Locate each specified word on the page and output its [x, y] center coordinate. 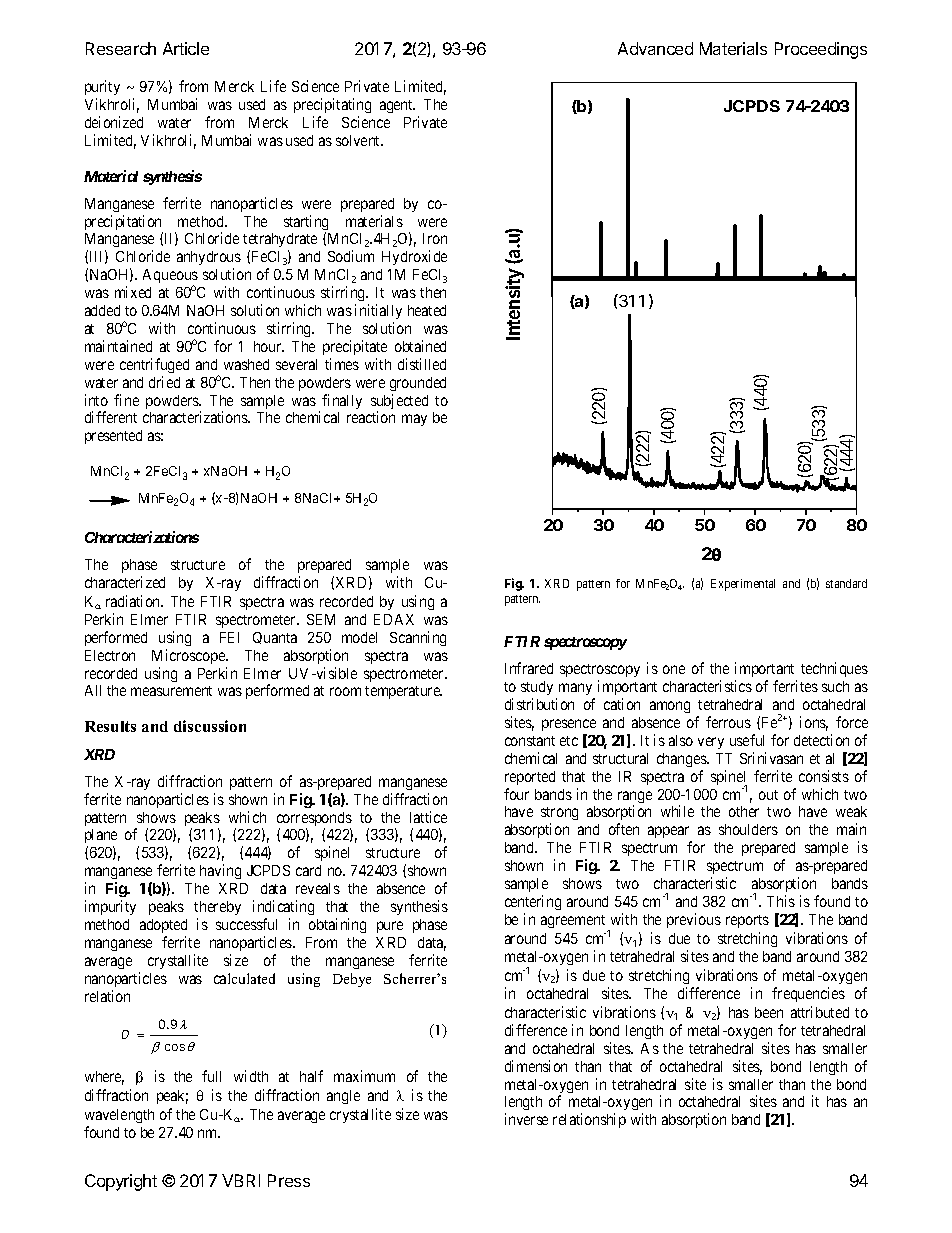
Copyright [121, 1182]
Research [121, 48]
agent [397, 106]
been [769, 1012]
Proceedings [821, 50]
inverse [526, 1119]
